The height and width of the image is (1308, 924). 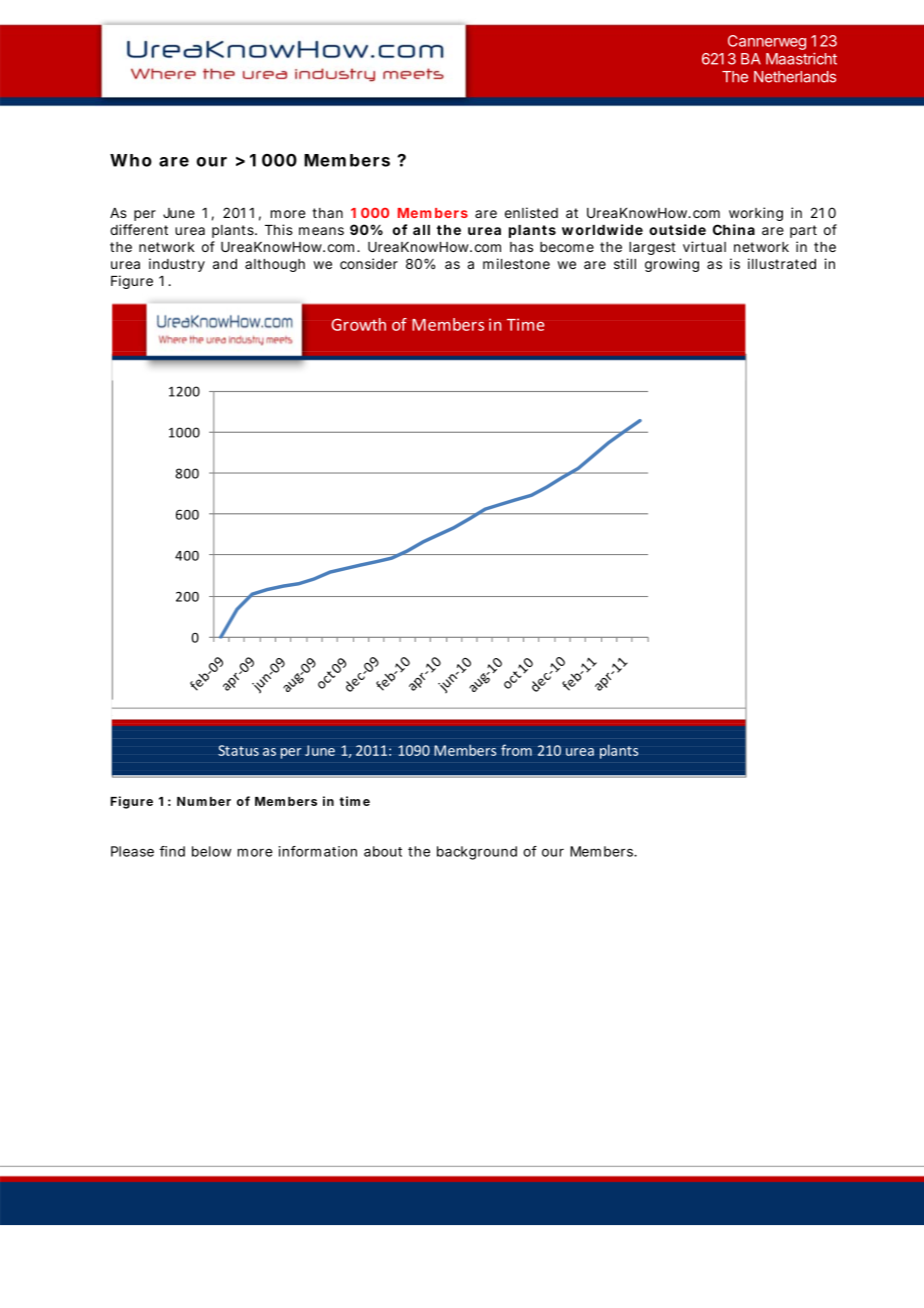 What do you see at coordinates (358, 324) in the image?
I see `Growth` at bounding box center [358, 324].
